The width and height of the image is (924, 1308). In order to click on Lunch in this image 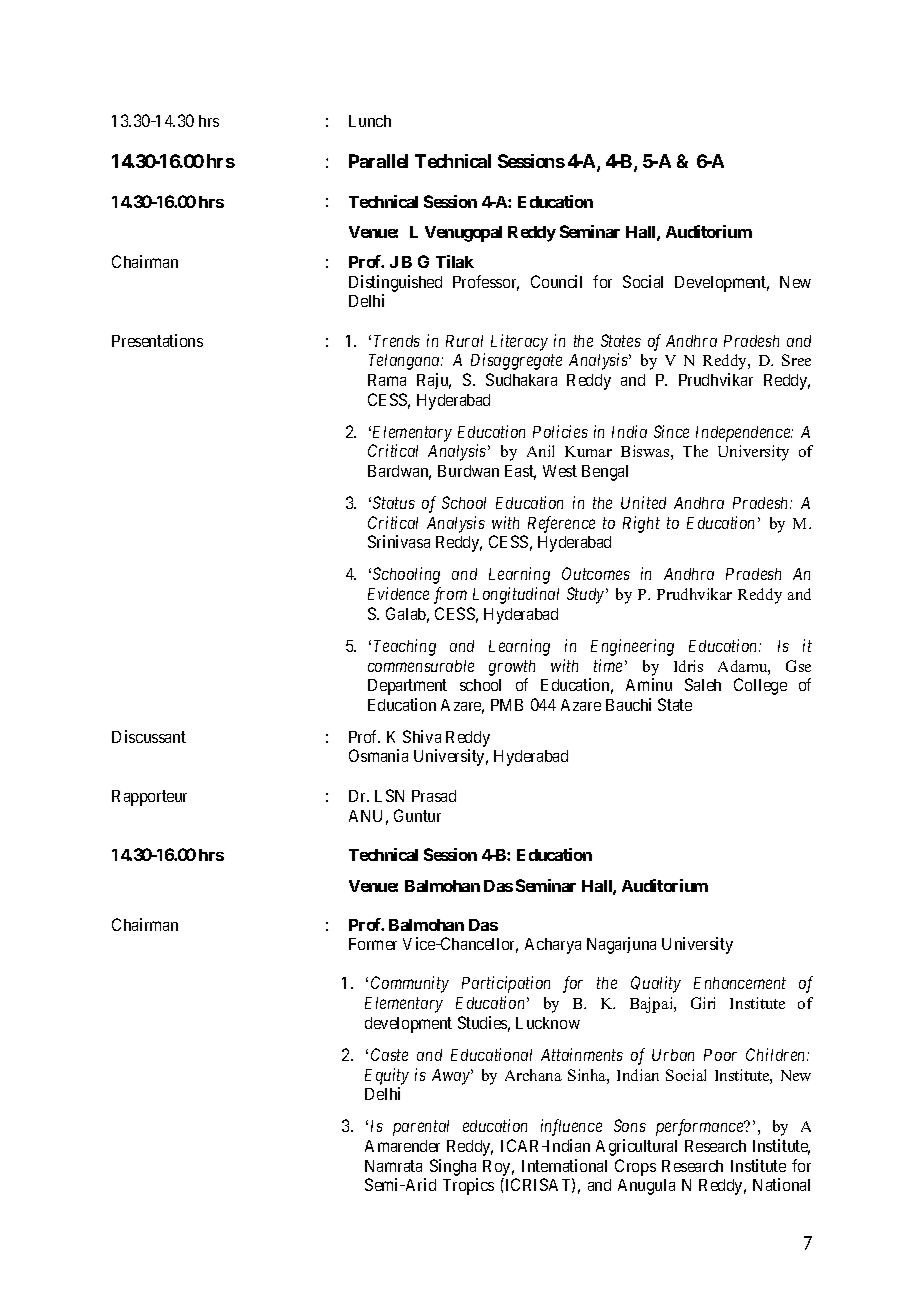, I will do `click(370, 121)`.
